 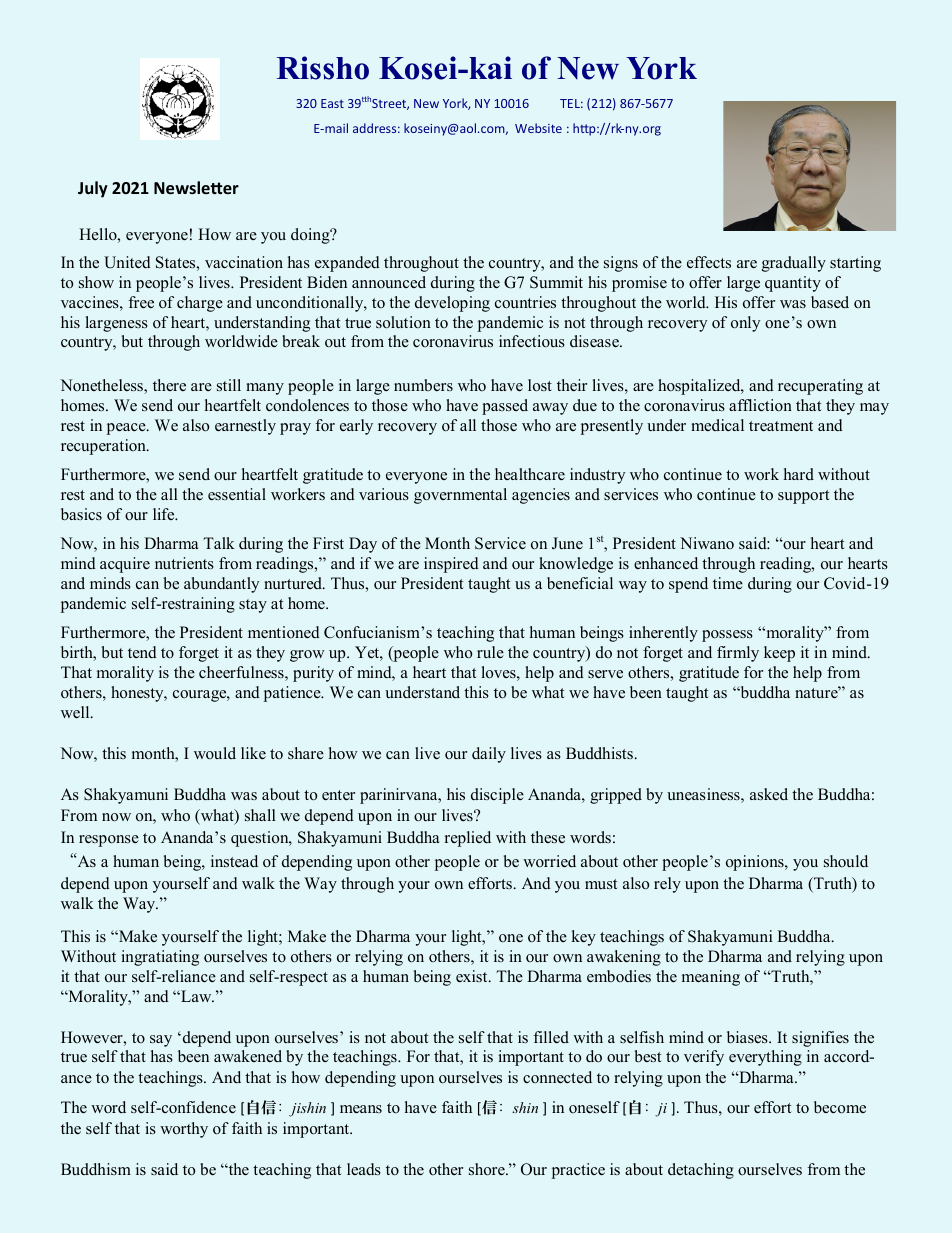 What do you see at coordinates (769, 794) in the screenshot?
I see `asked` at bounding box center [769, 794].
